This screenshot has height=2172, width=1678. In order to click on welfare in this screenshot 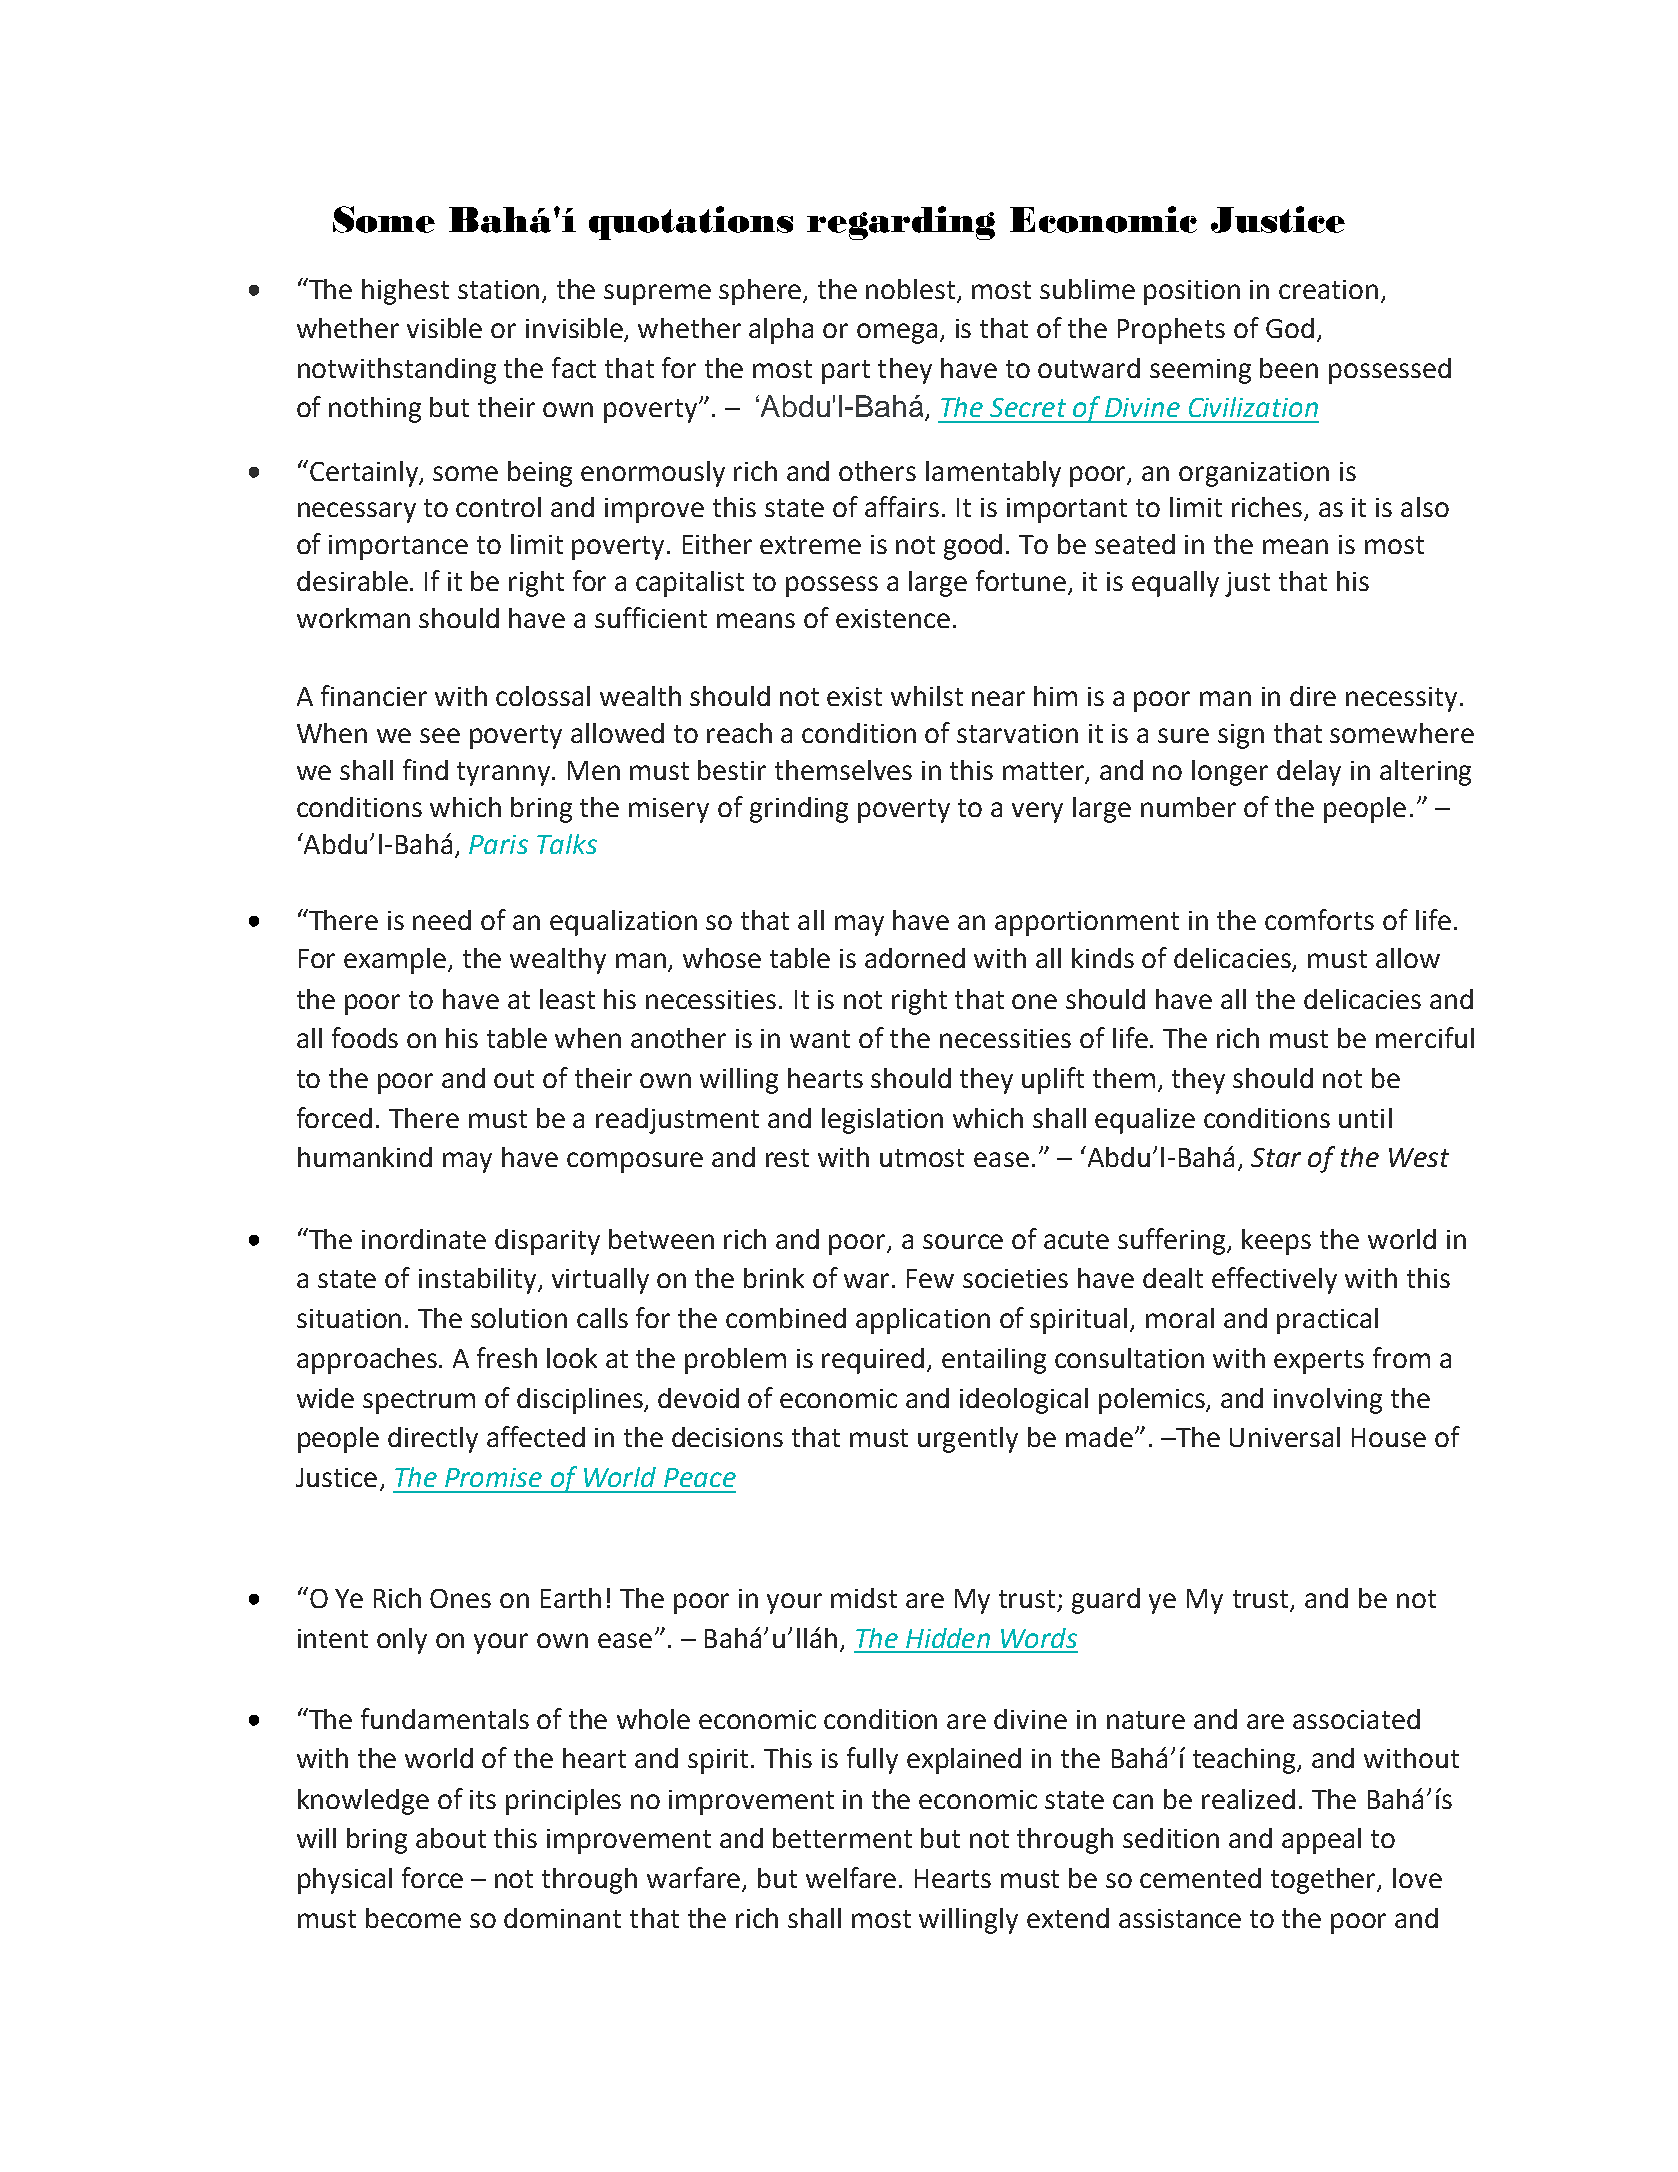, I will do `click(851, 1877)`.
